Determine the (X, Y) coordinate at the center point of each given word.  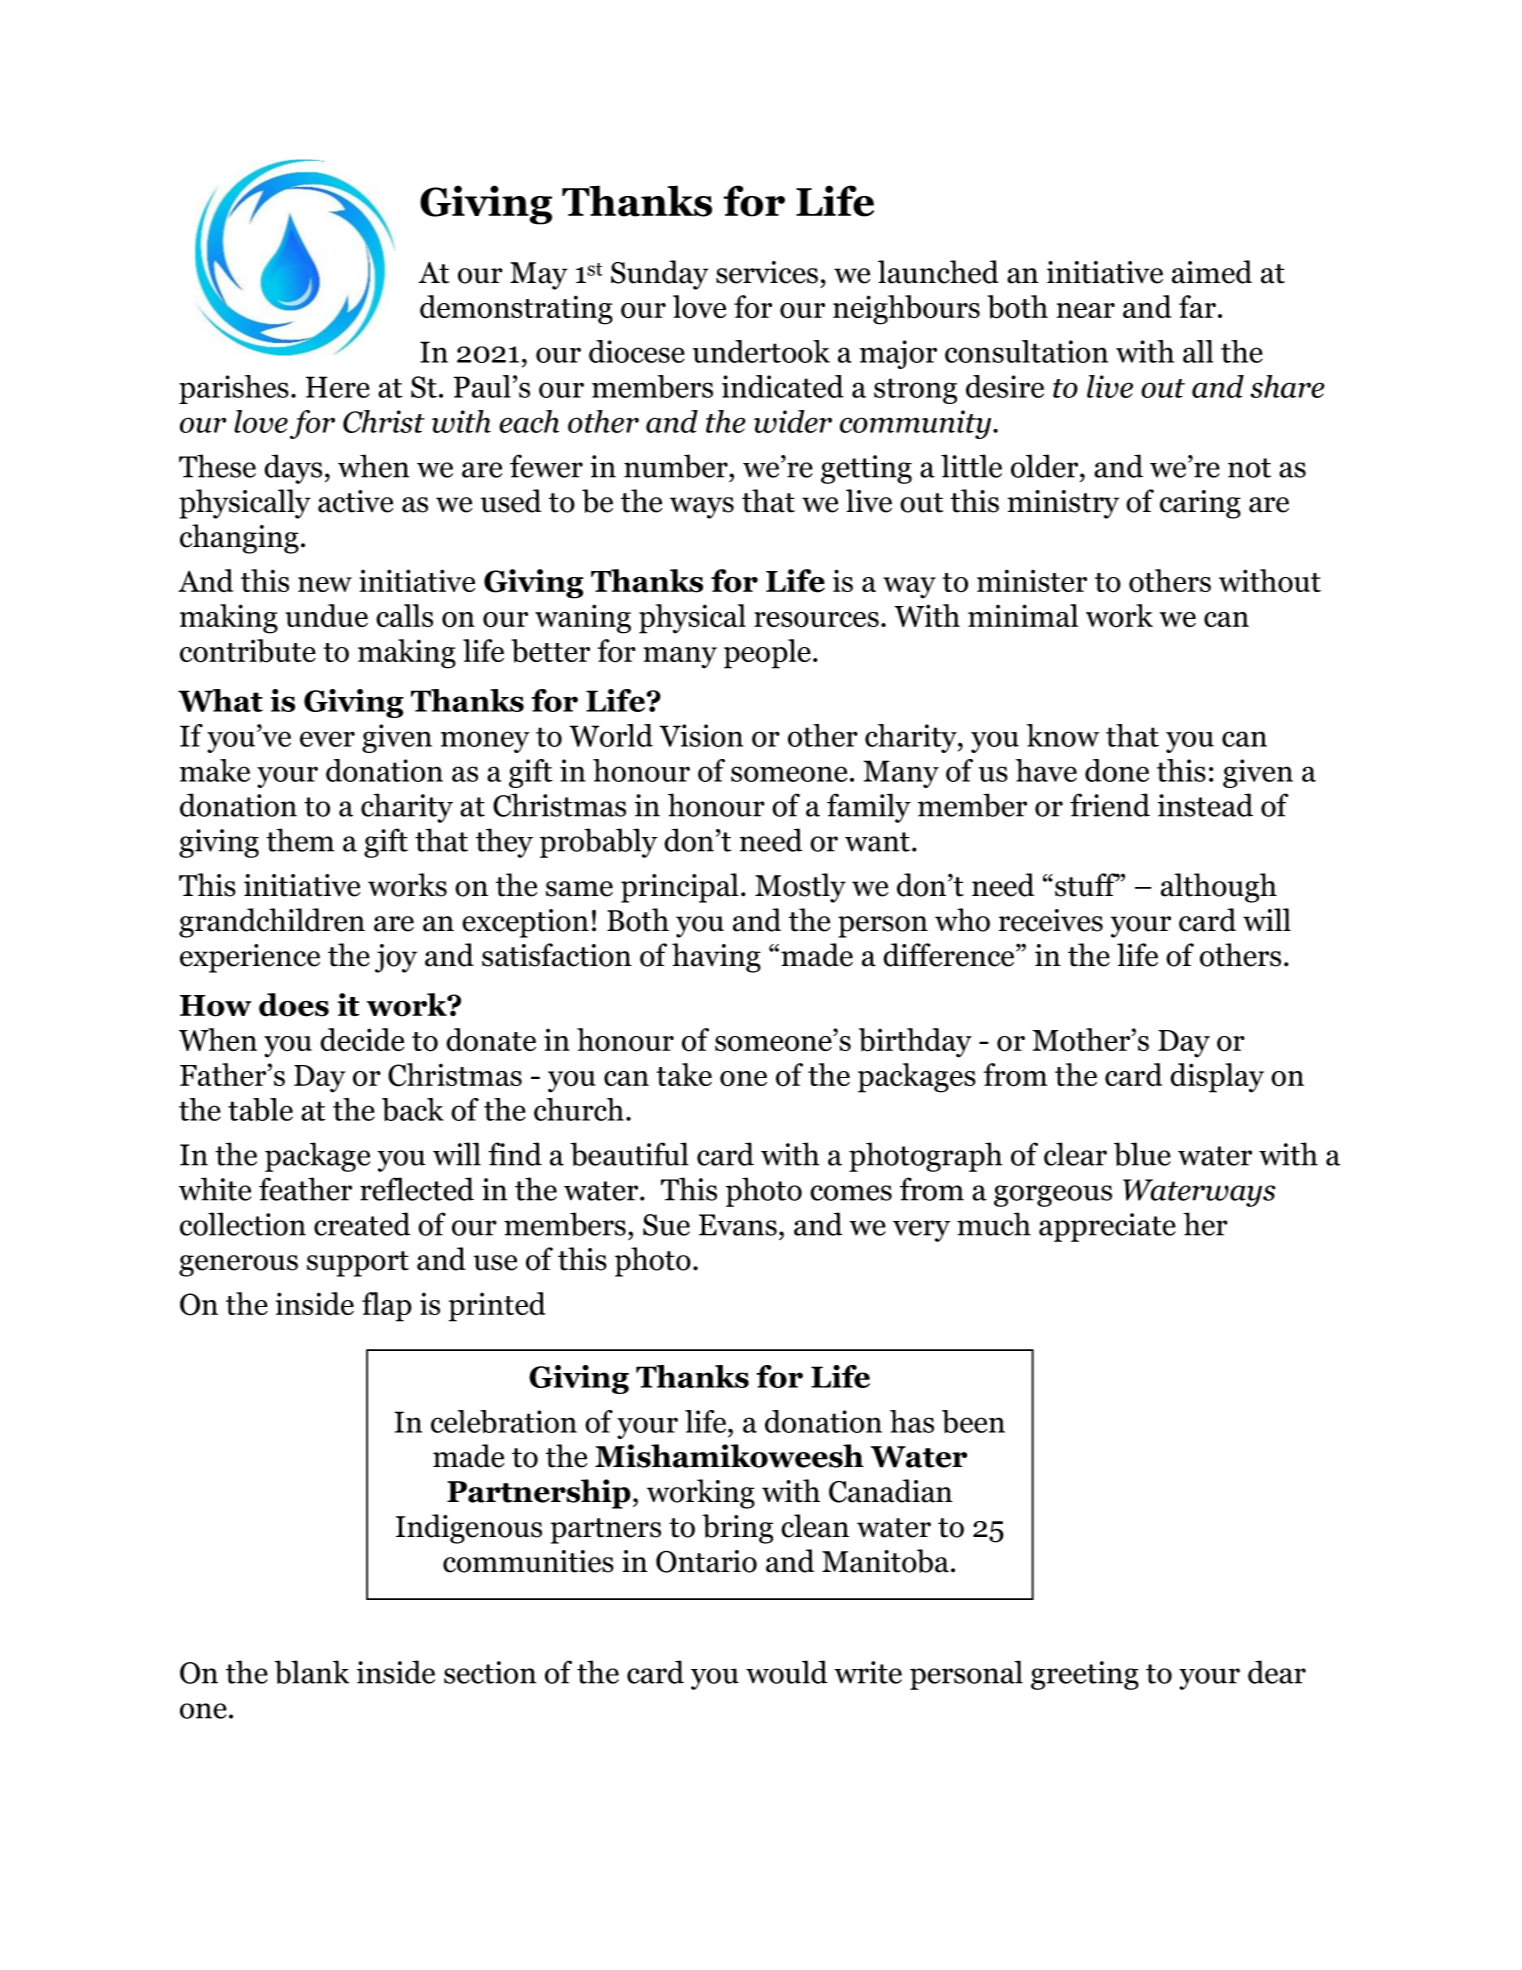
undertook (761, 351)
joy (396, 958)
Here (338, 387)
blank (311, 1672)
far (1197, 306)
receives (1051, 920)
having (716, 958)
